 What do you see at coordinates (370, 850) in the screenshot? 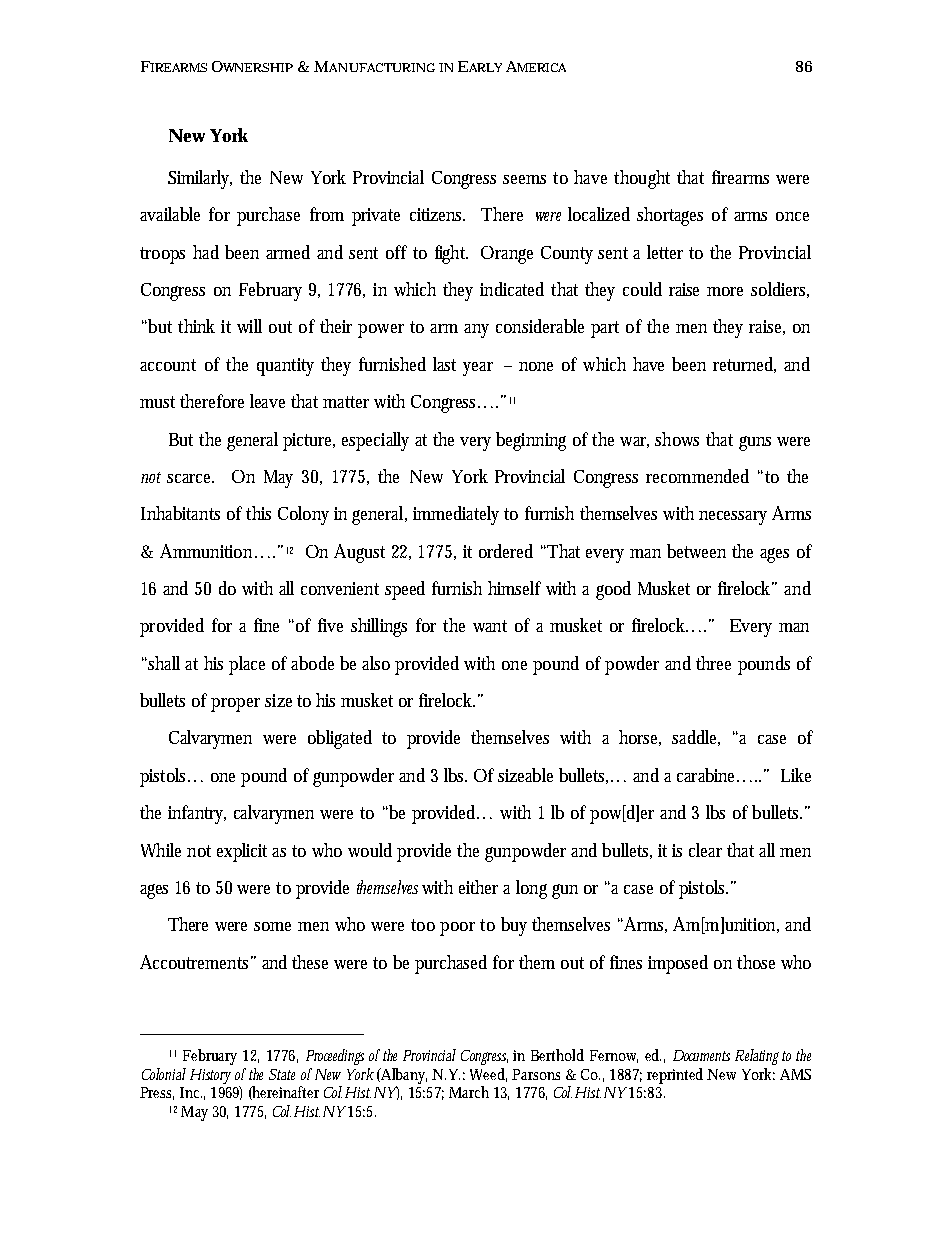
I see `would` at bounding box center [370, 850].
